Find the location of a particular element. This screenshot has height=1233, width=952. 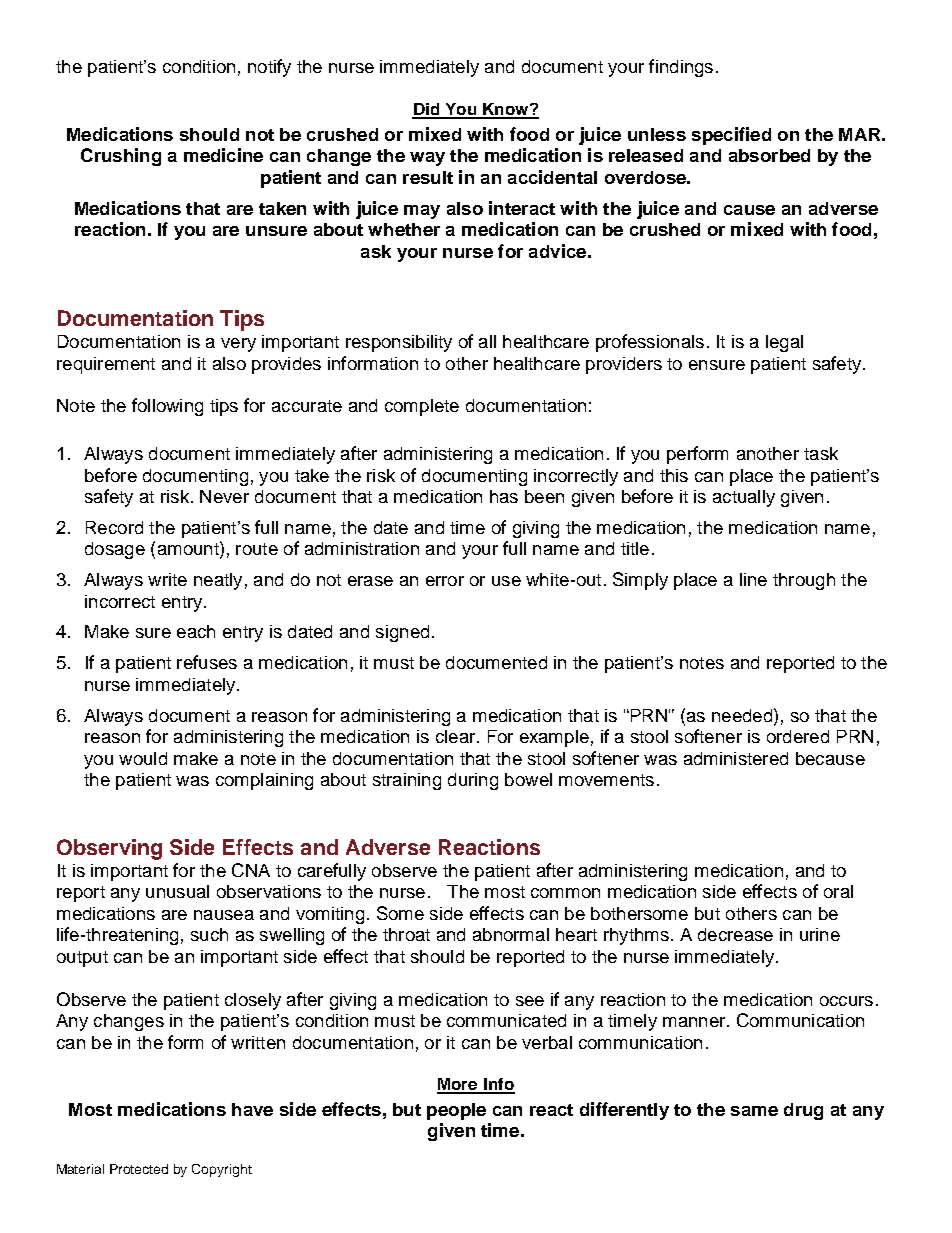

each is located at coordinates (196, 631).
